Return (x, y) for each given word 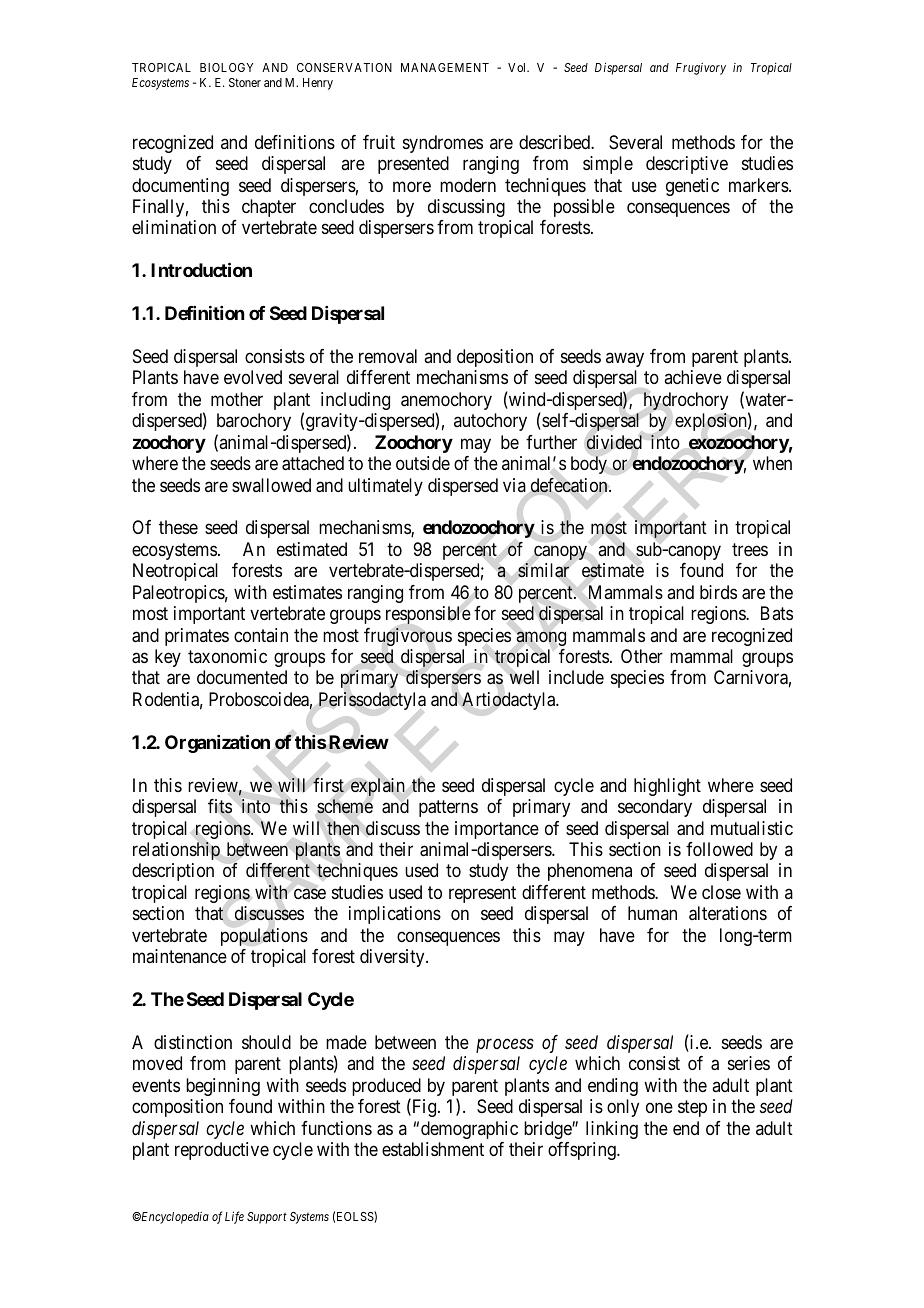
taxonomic (227, 656)
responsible (428, 615)
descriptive (687, 165)
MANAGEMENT (445, 67)
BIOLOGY (226, 67)
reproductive (222, 1151)
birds (718, 592)
